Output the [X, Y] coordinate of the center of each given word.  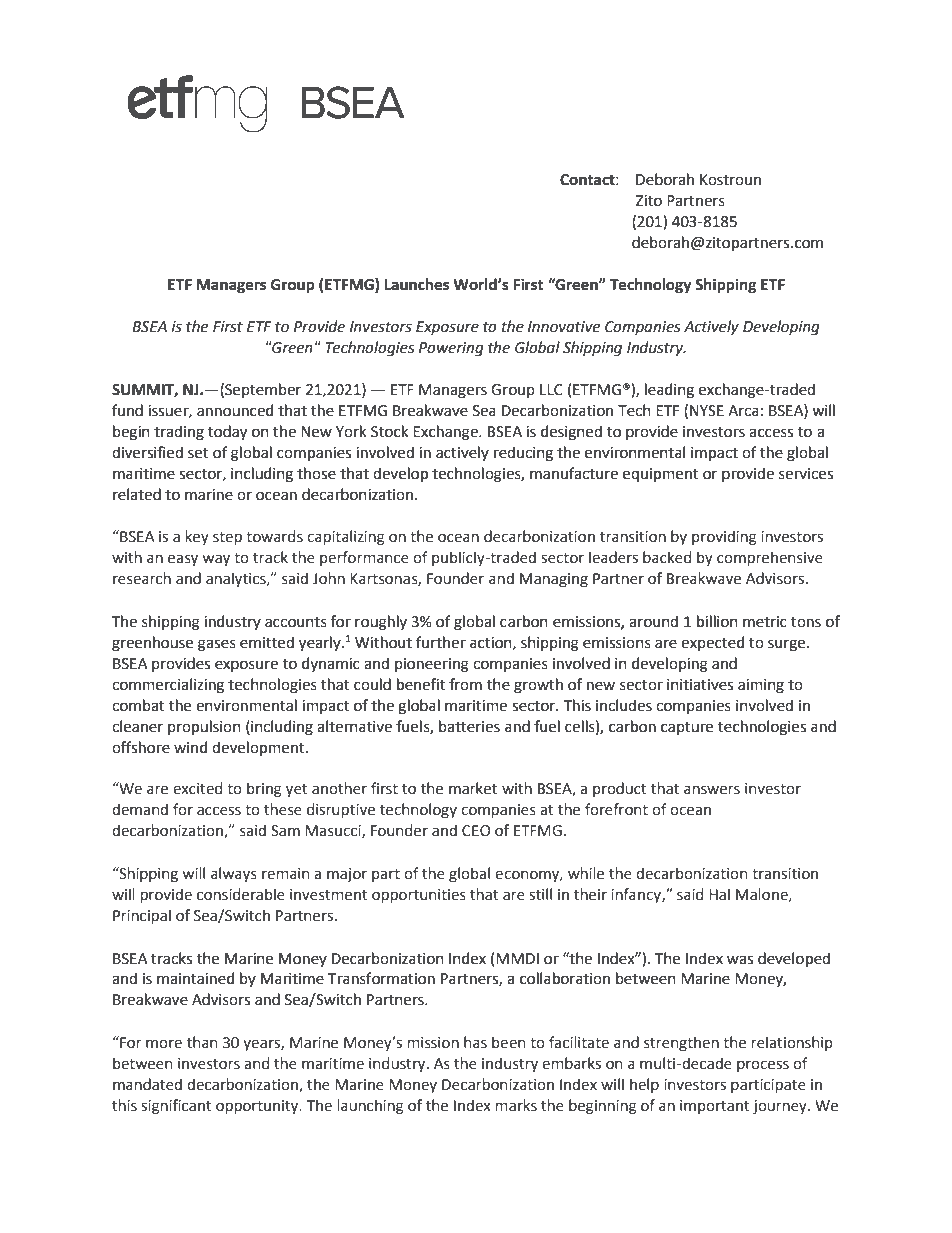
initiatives [700, 685]
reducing [523, 454]
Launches [416, 284]
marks [516, 1105]
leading [669, 391]
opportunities [419, 896]
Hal [719, 894]
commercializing [168, 686]
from [465, 684]
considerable [241, 894]
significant [176, 1107]
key [197, 537]
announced [235, 410]
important [715, 1107]
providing [724, 538]
